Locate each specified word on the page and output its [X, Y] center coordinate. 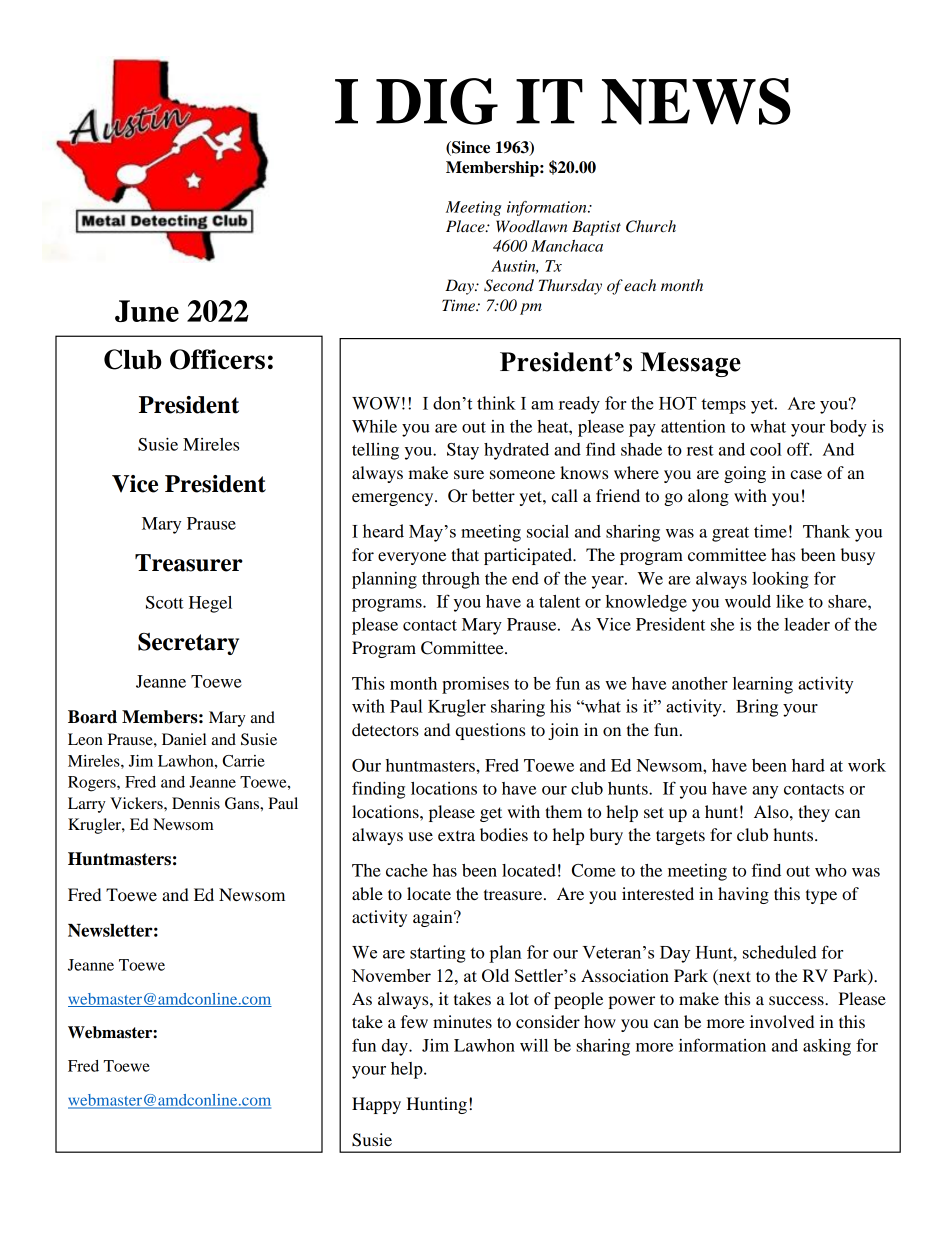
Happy [376, 1105]
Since [470, 148]
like [790, 601]
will [534, 1045]
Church [651, 226]
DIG [437, 101]
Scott [165, 602]
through [451, 580]
